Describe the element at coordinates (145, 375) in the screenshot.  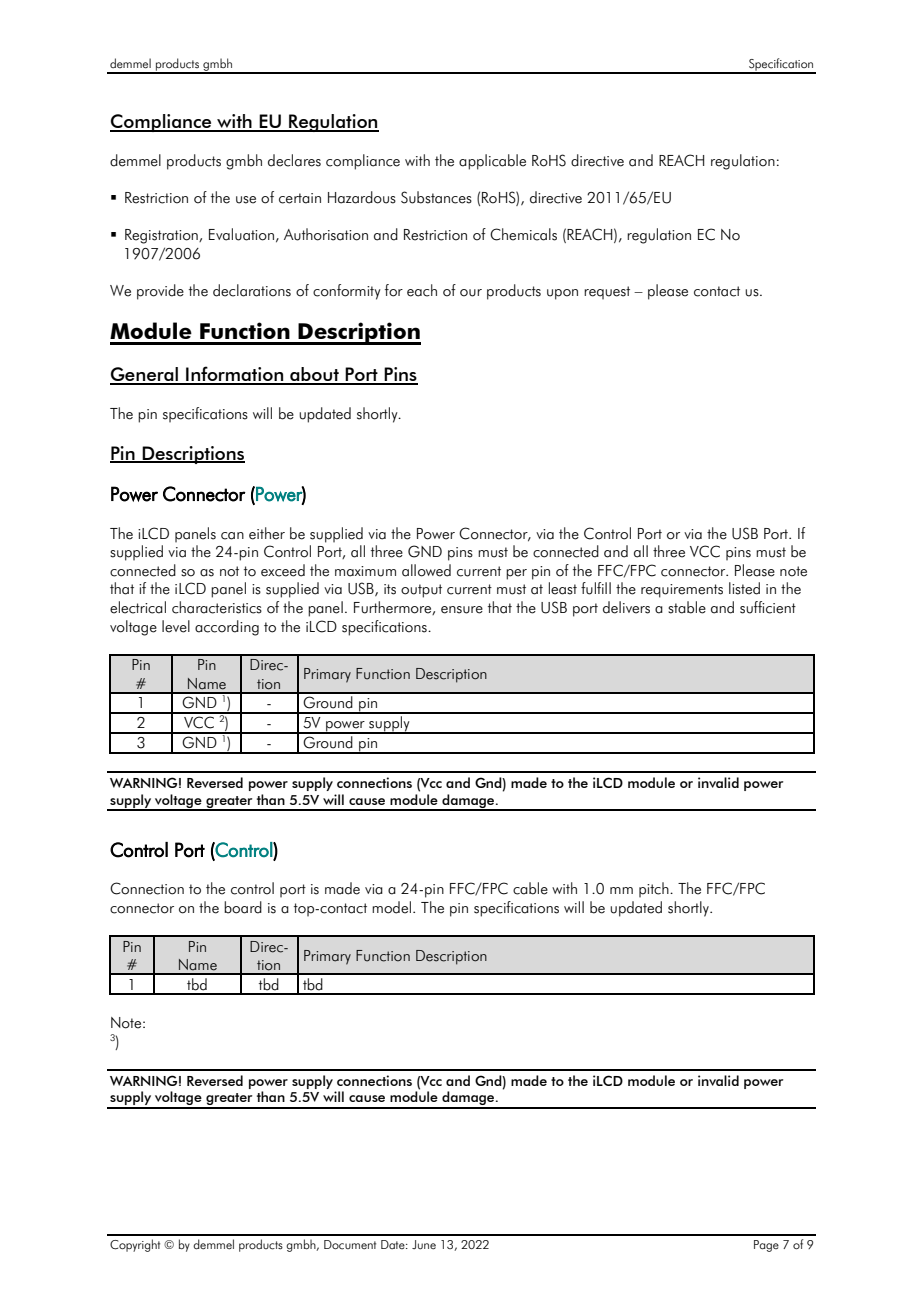
I see `General` at that location.
